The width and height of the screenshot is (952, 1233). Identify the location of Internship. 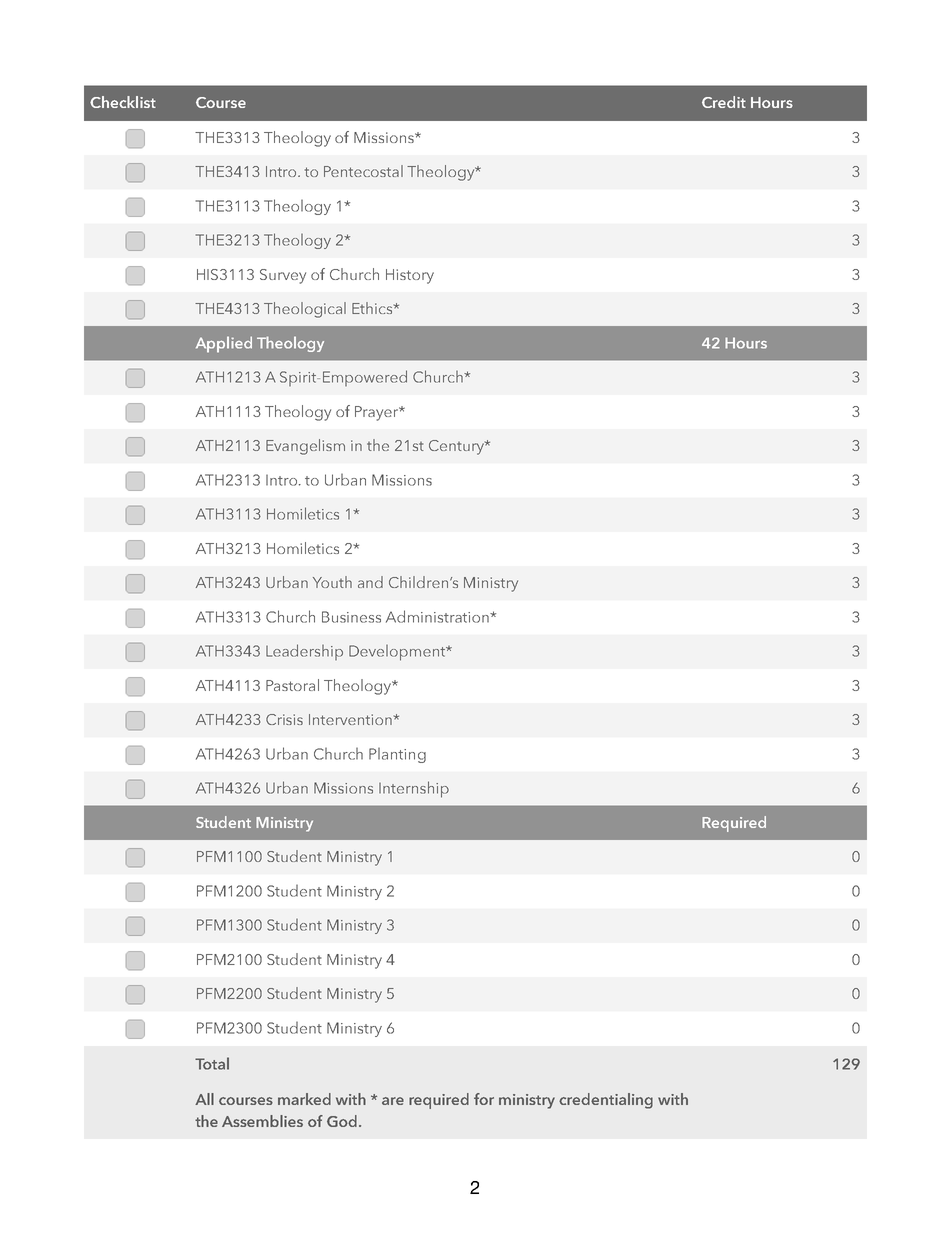
(414, 789).
